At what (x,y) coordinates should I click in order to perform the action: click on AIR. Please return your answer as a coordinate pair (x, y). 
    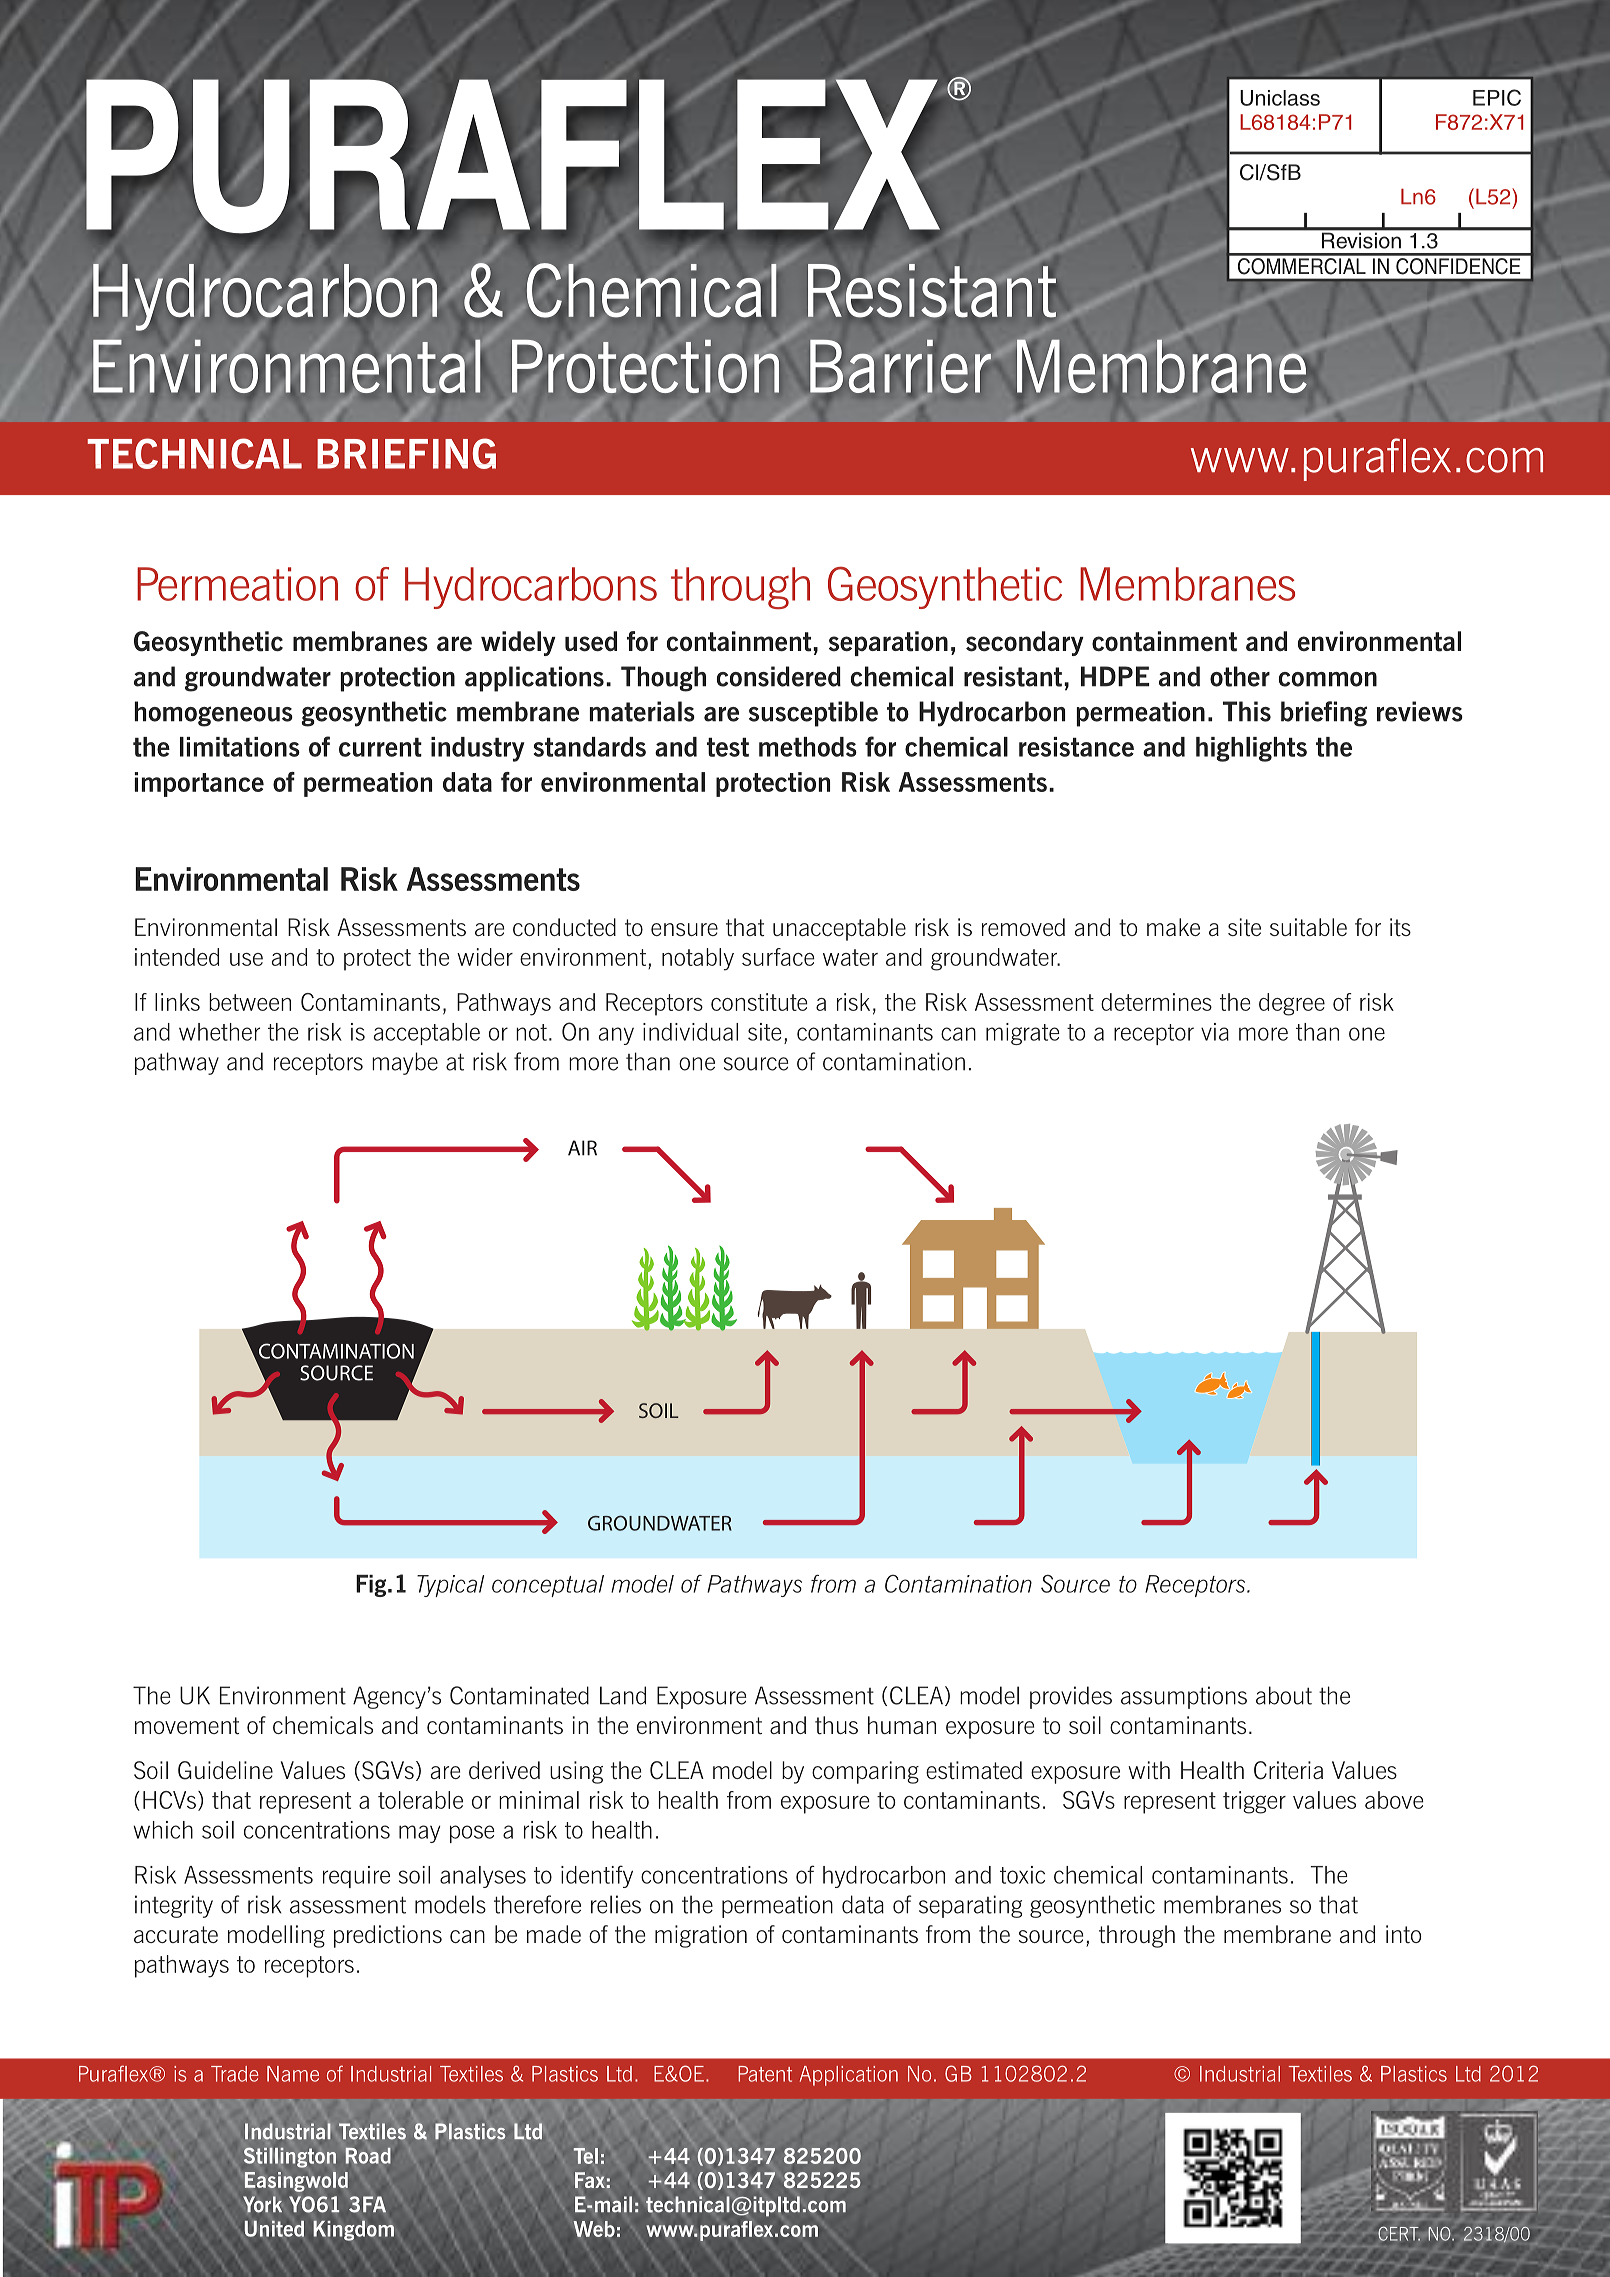
    Looking at the image, I should click on (582, 1148).
